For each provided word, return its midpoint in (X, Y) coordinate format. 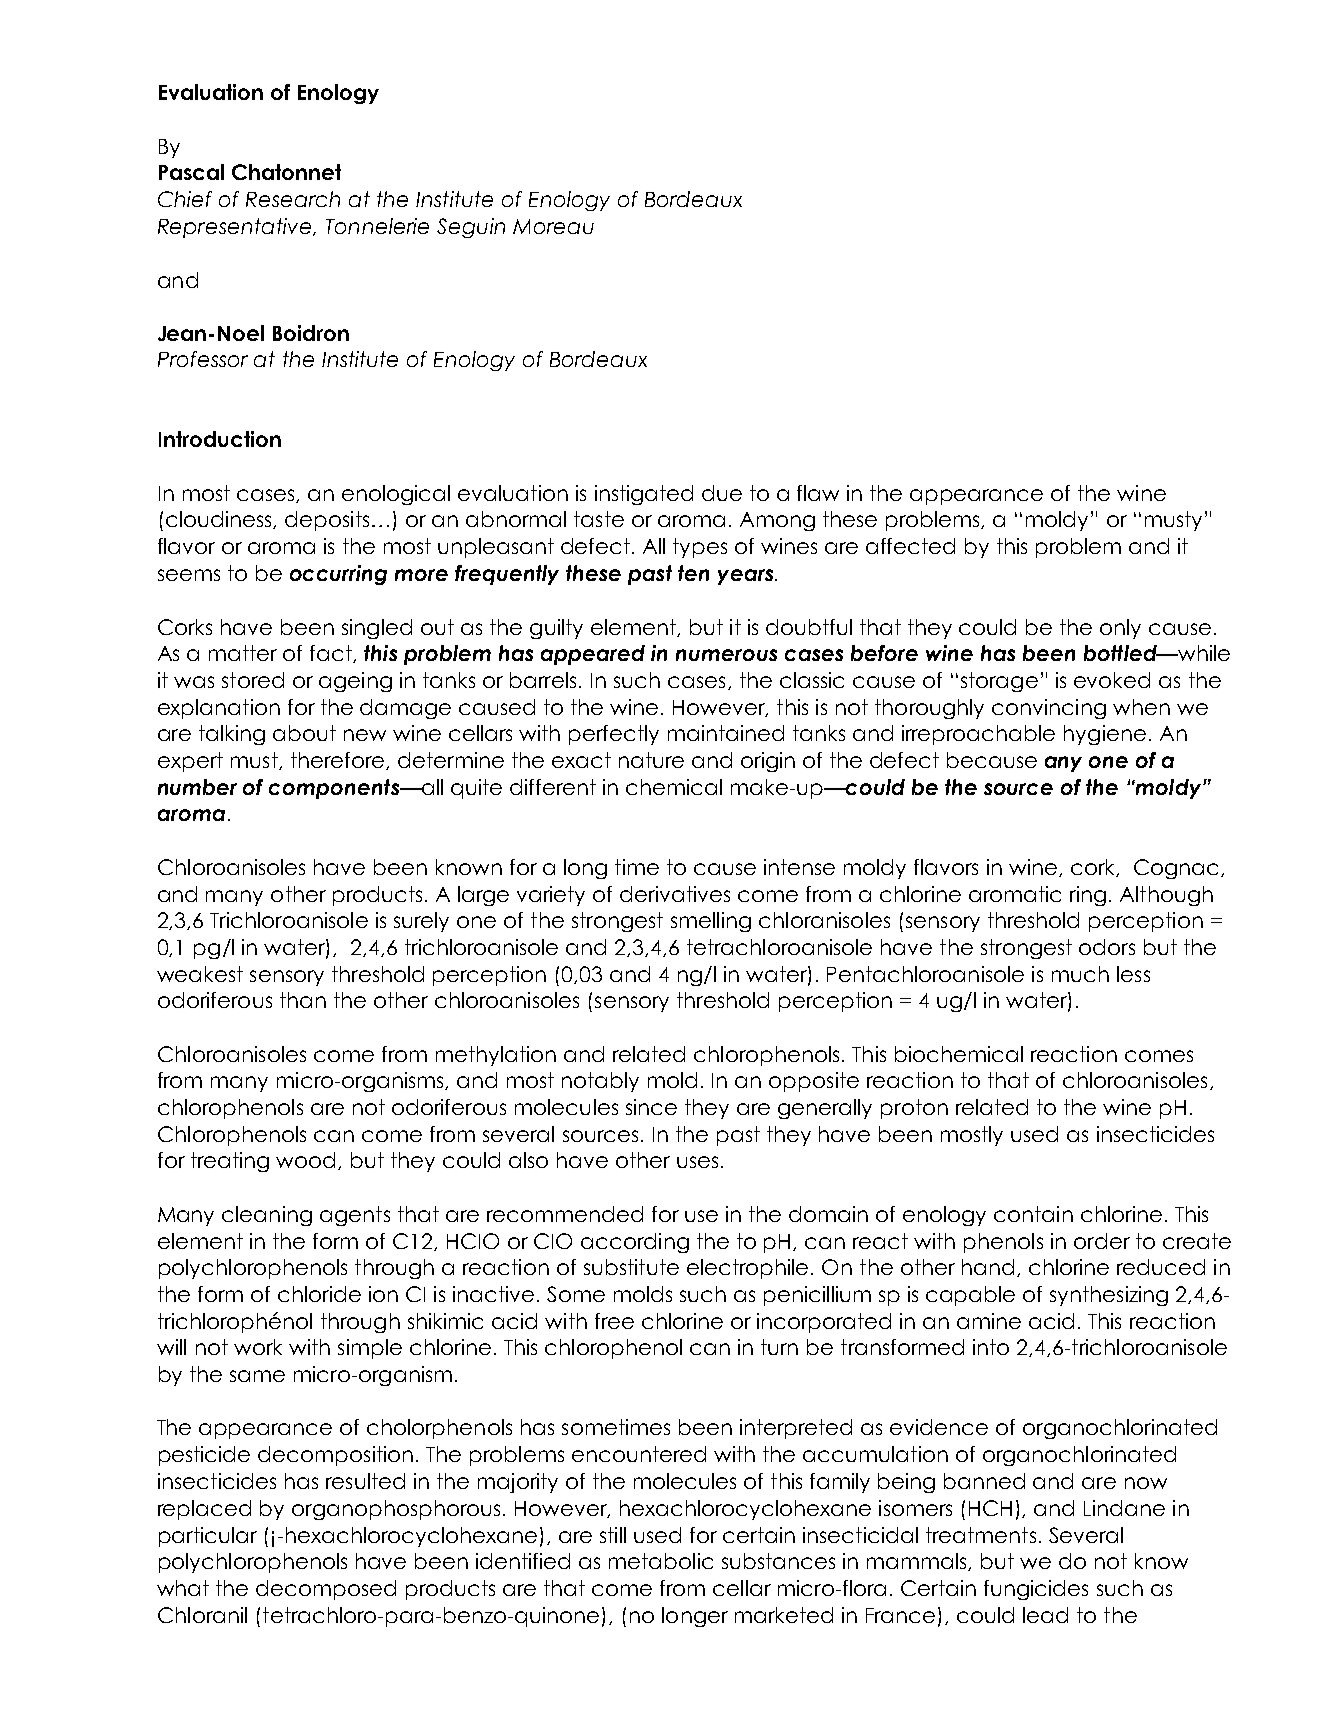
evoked (1112, 680)
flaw (818, 493)
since (651, 1107)
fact (332, 654)
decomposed (326, 1590)
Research (293, 199)
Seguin (471, 228)
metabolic (661, 1561)
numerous (726, 655)
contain (1033, 1214)
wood (307, 1161)
